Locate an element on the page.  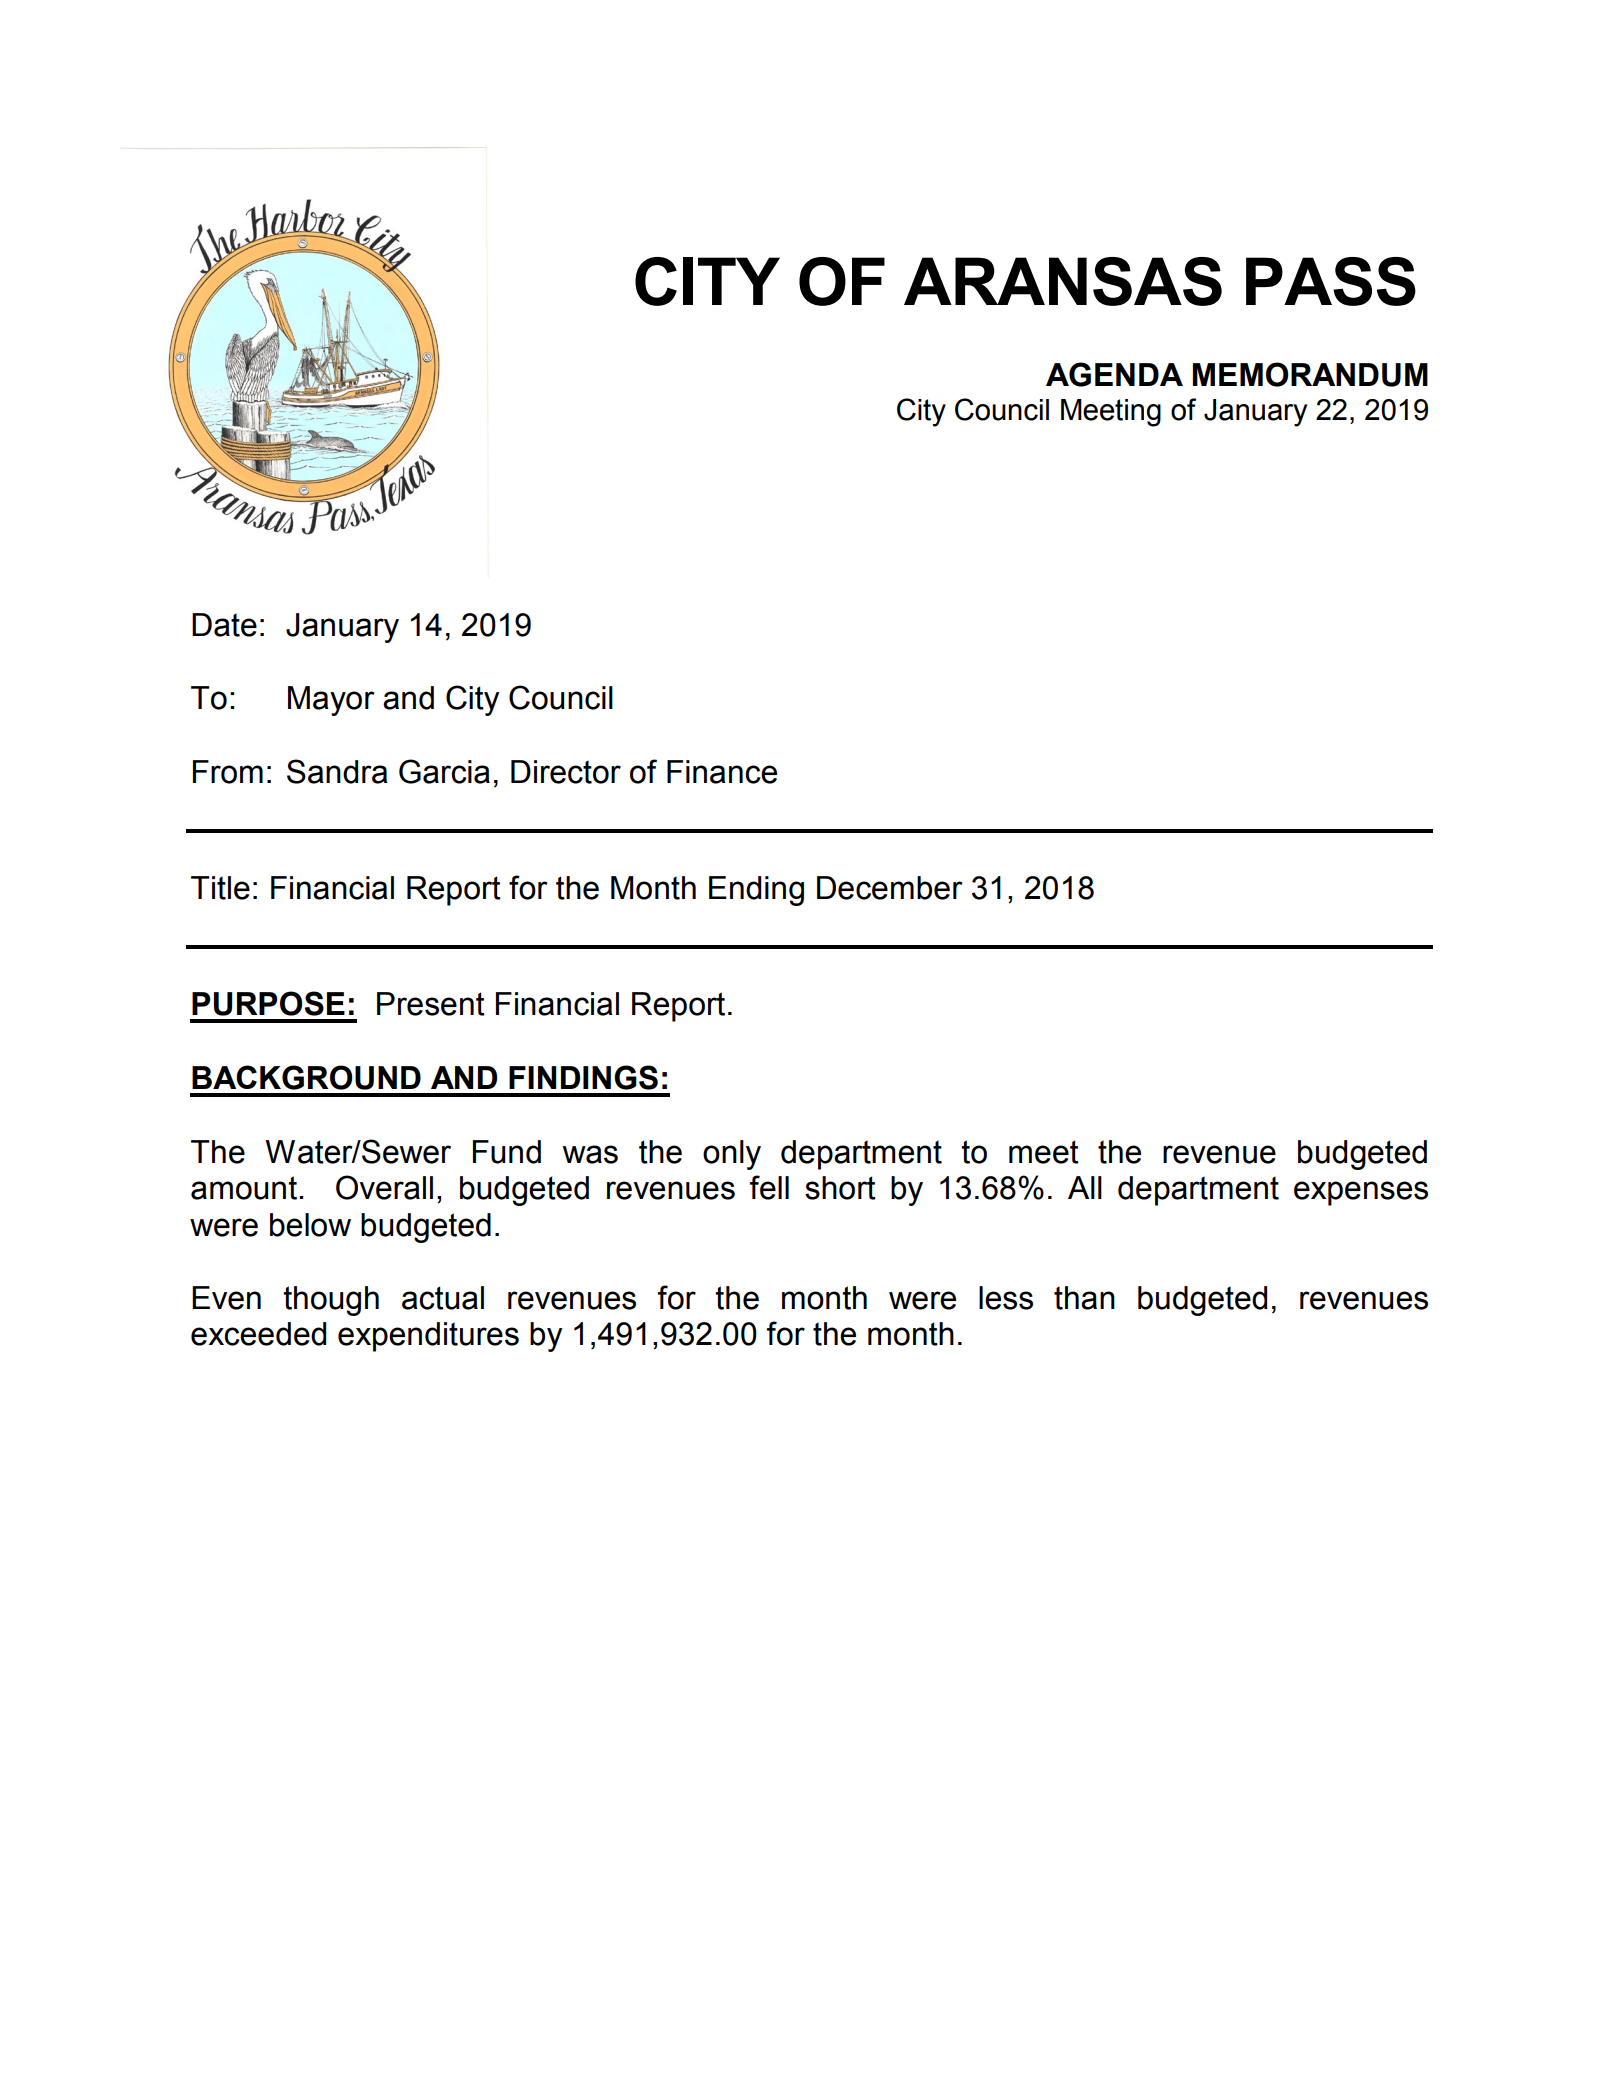
though is located at coordinates (331, 1301).
